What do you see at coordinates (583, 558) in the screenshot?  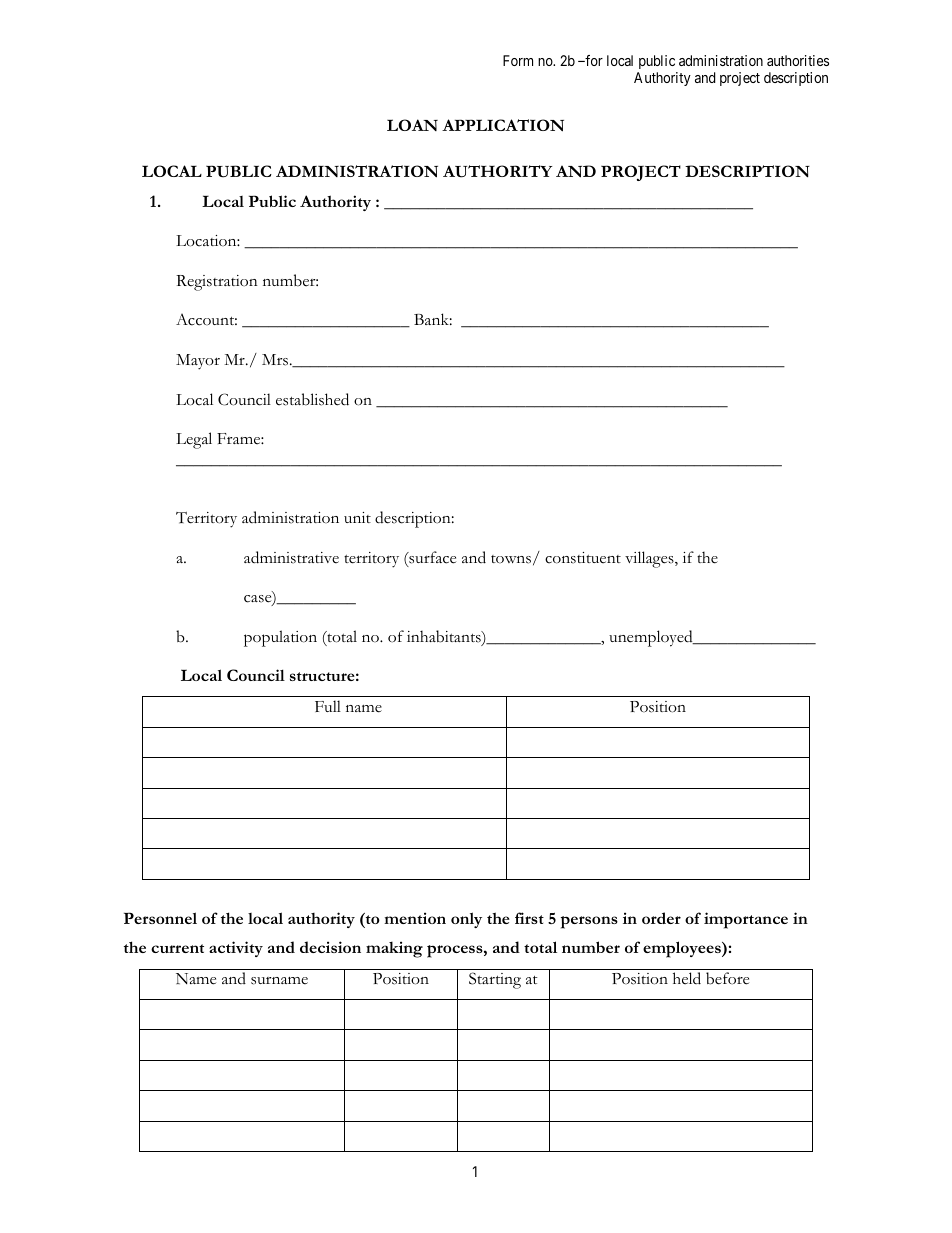 I see `constituent` at bounding box center [583, 558].
